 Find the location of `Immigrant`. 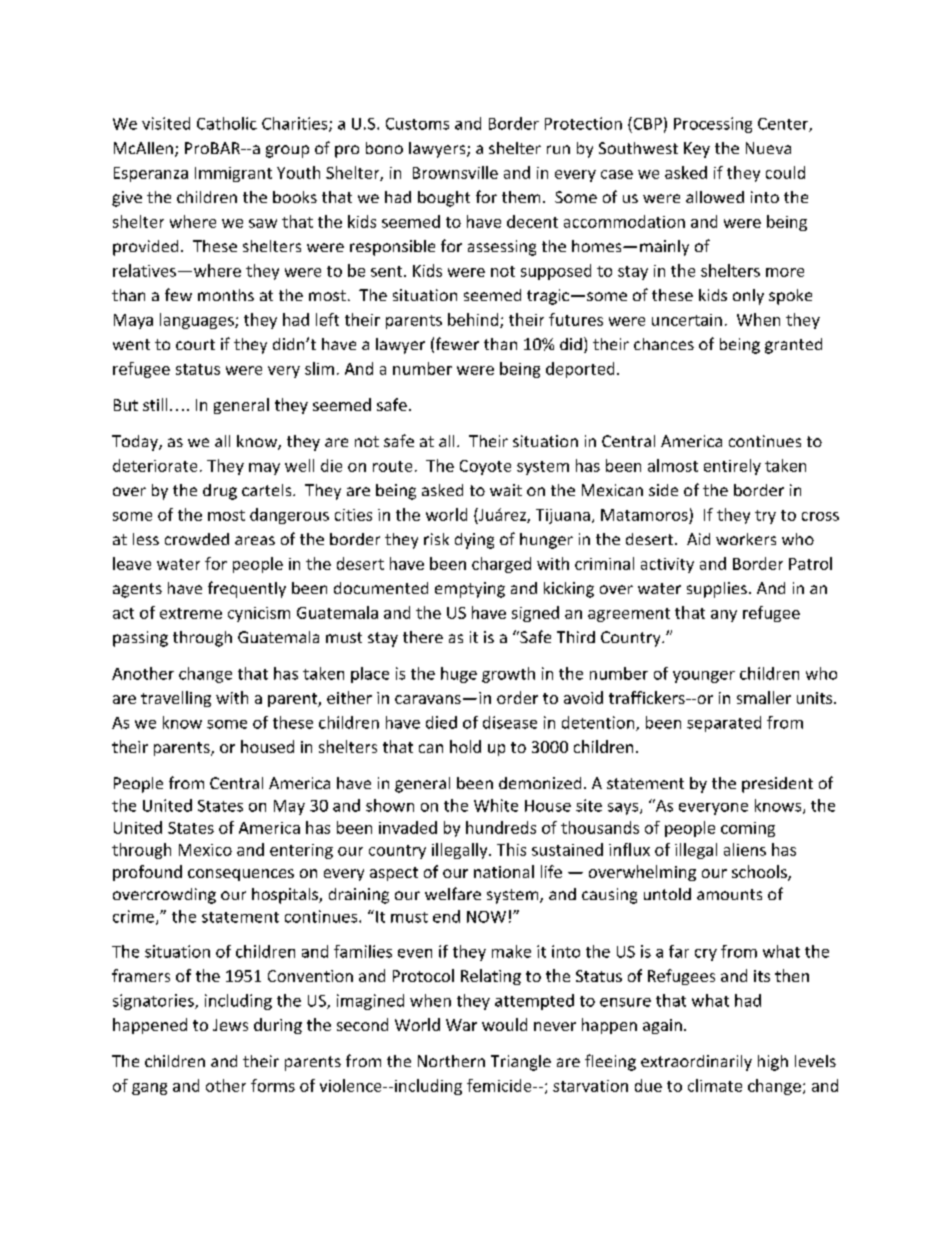

Immigrant is located at coordinates (233, 174).
